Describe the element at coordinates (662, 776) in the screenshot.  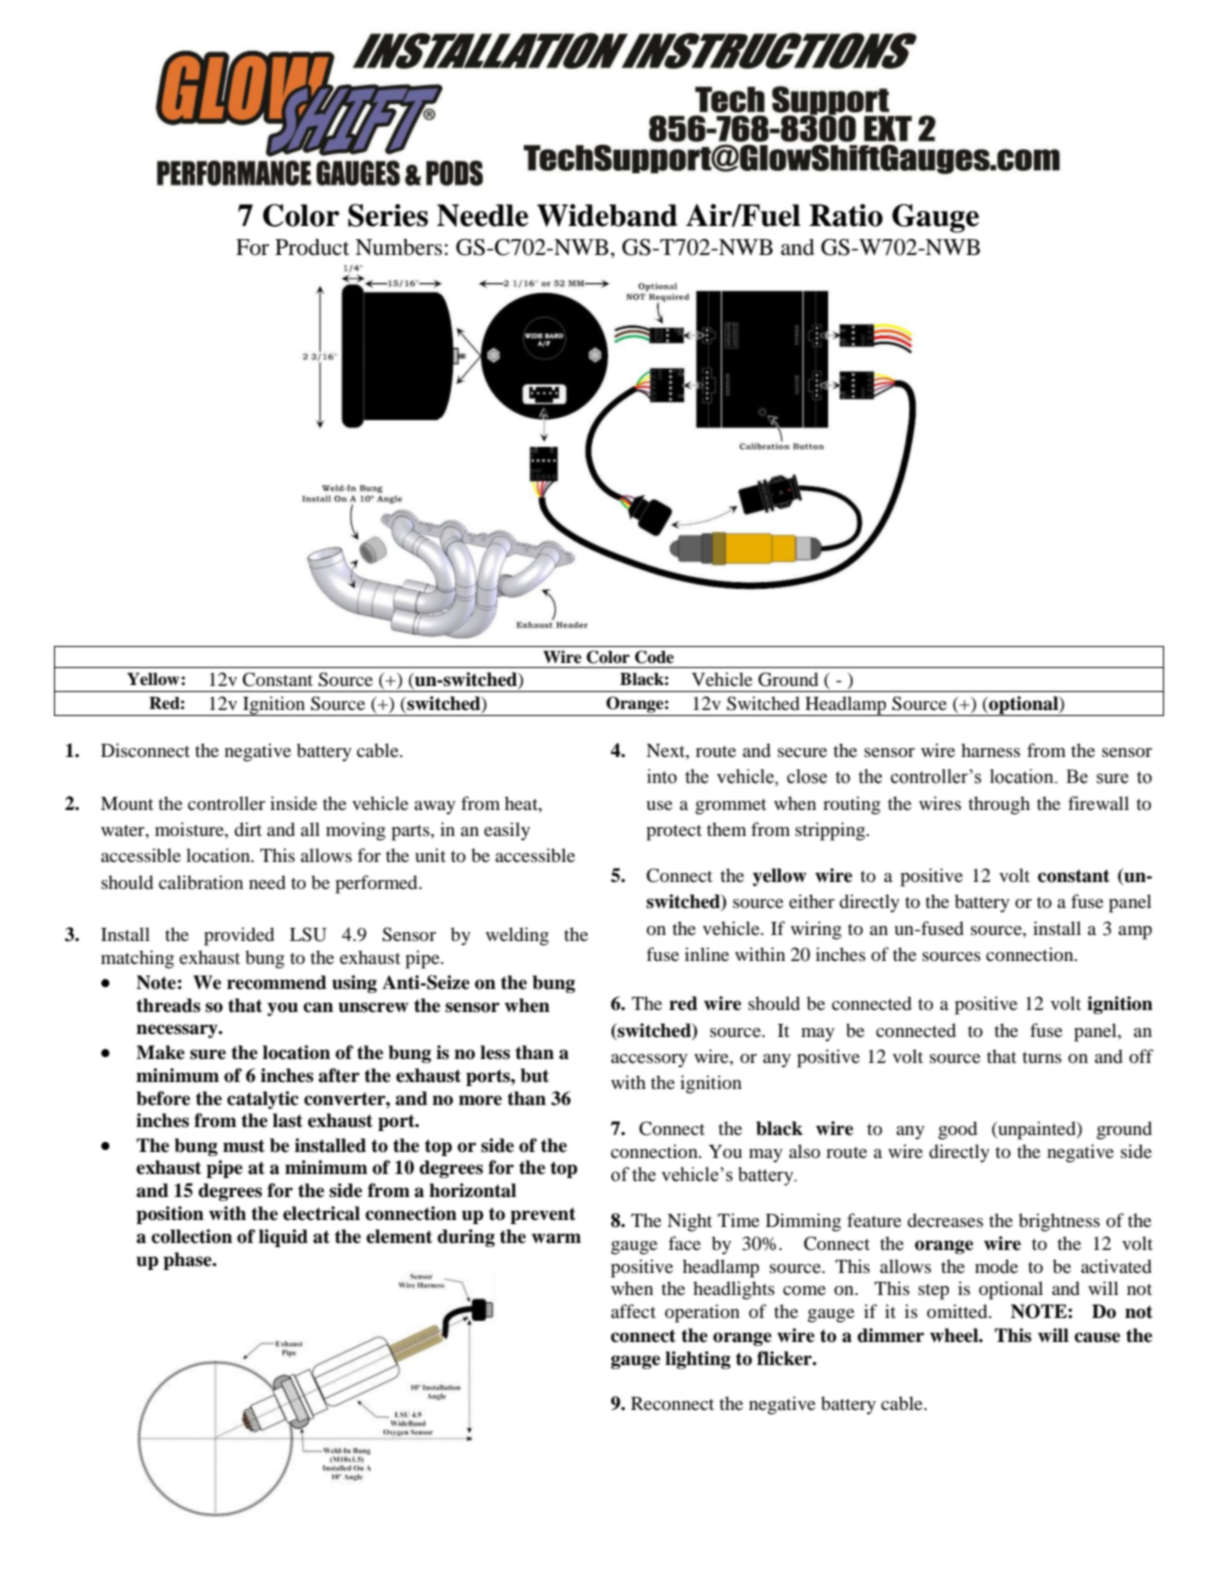
I see `into` at that location.
